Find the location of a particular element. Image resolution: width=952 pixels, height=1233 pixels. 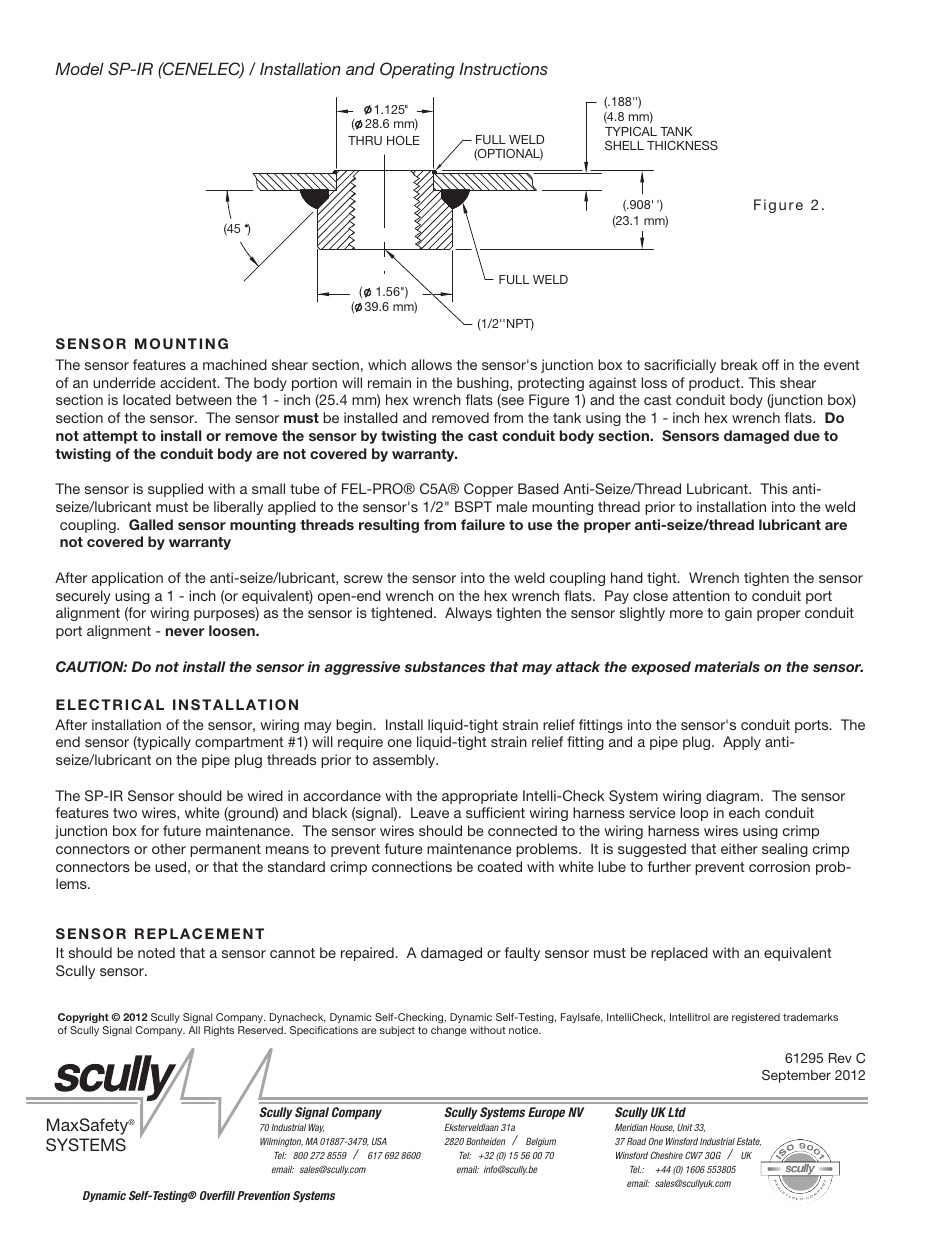

Operating is located at coordinates (417, 70).
